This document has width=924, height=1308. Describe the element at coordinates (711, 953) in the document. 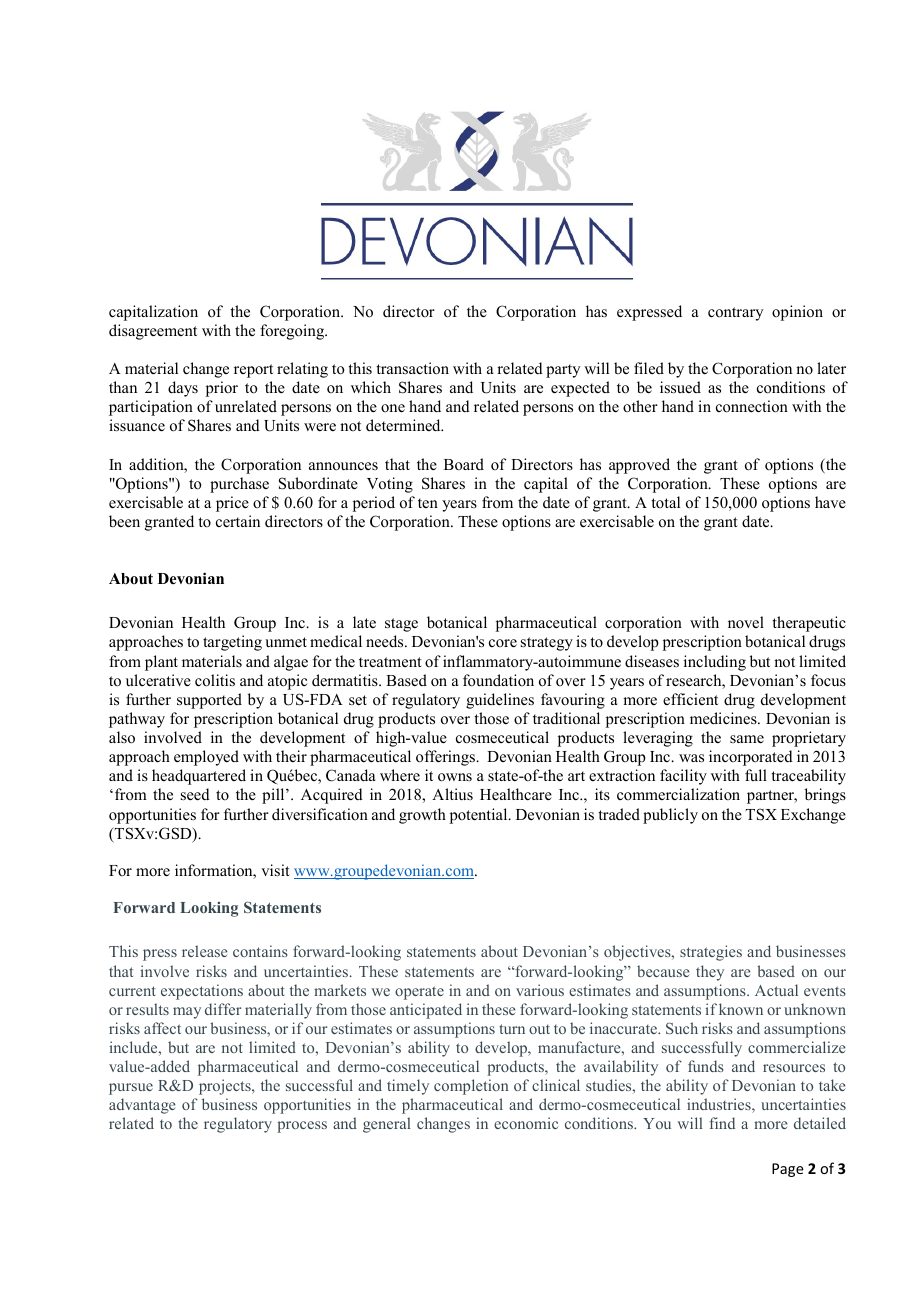

I see `strategies` at that location.
